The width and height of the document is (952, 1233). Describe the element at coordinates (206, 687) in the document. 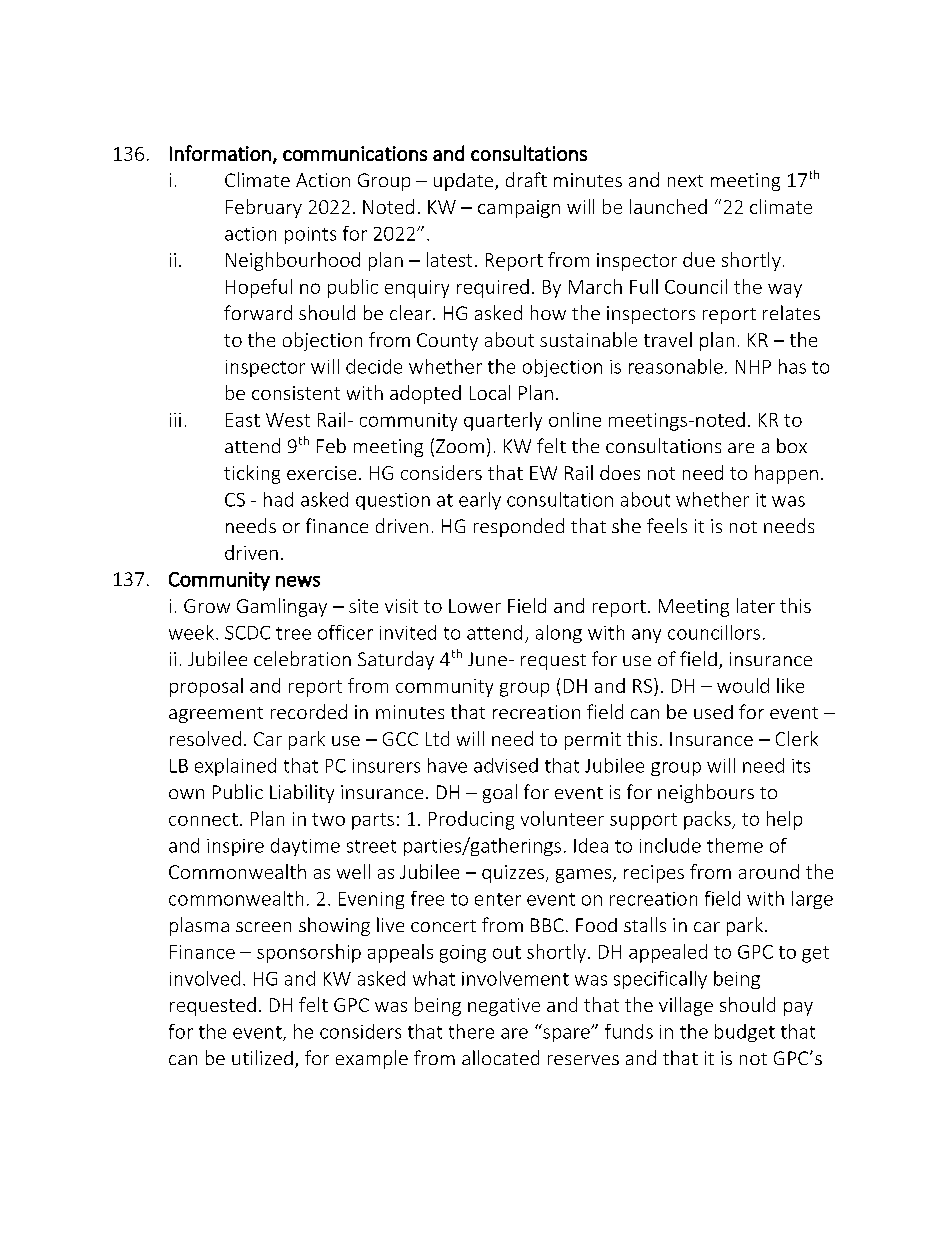

I see `proposal` at that location.
